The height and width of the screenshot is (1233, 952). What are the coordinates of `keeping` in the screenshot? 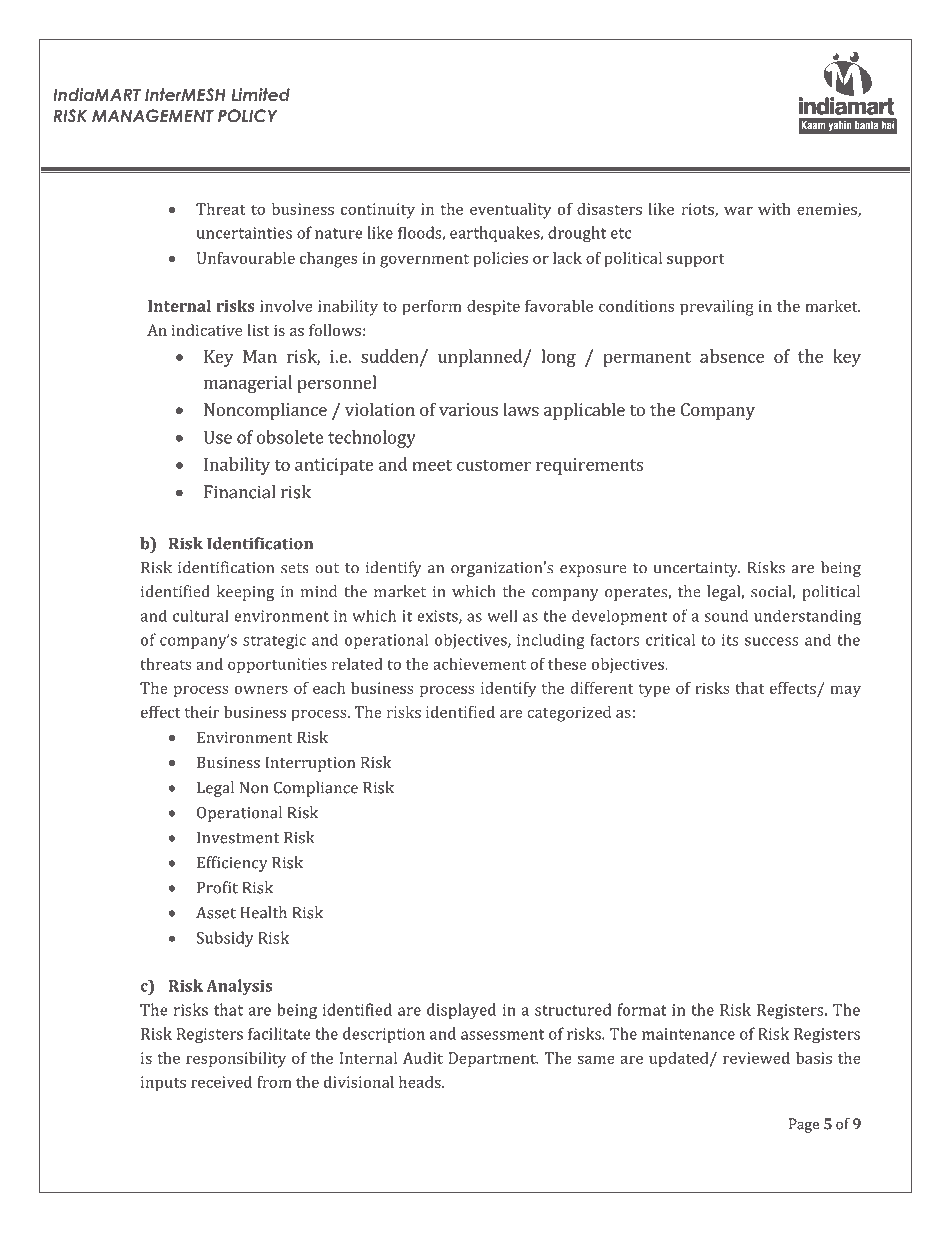 It's located at (245, 593).
